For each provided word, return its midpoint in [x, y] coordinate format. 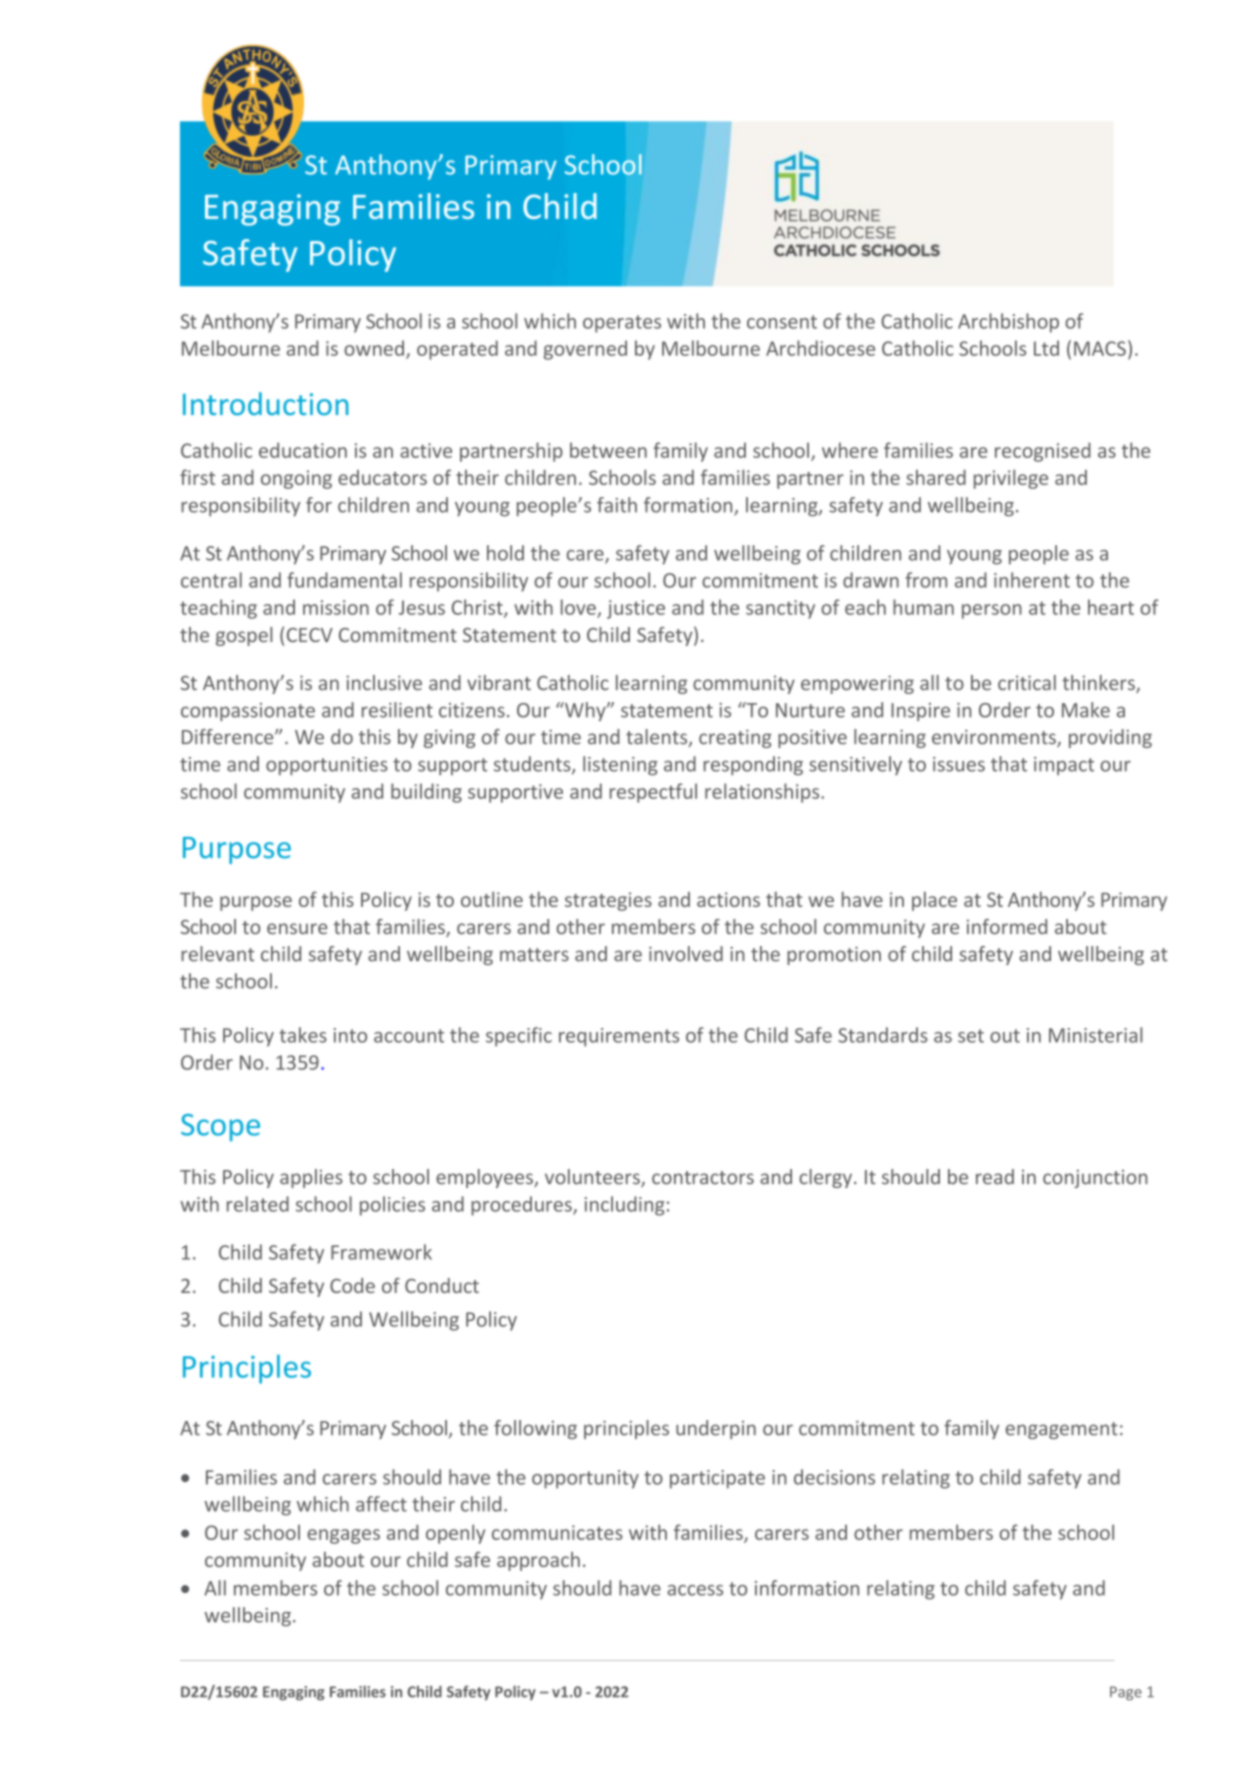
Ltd [1046, 348]
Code [352, 1285]
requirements [619, 1037]
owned [374, 348]
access [695, 1590]
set [971, 1036]
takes [303, 1035]
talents [658, 738]
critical [1027, 682]
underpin [716, 1429]
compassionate [248, 712]
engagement [1062, 1430]
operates [622, 324]
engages [343, 1536]
